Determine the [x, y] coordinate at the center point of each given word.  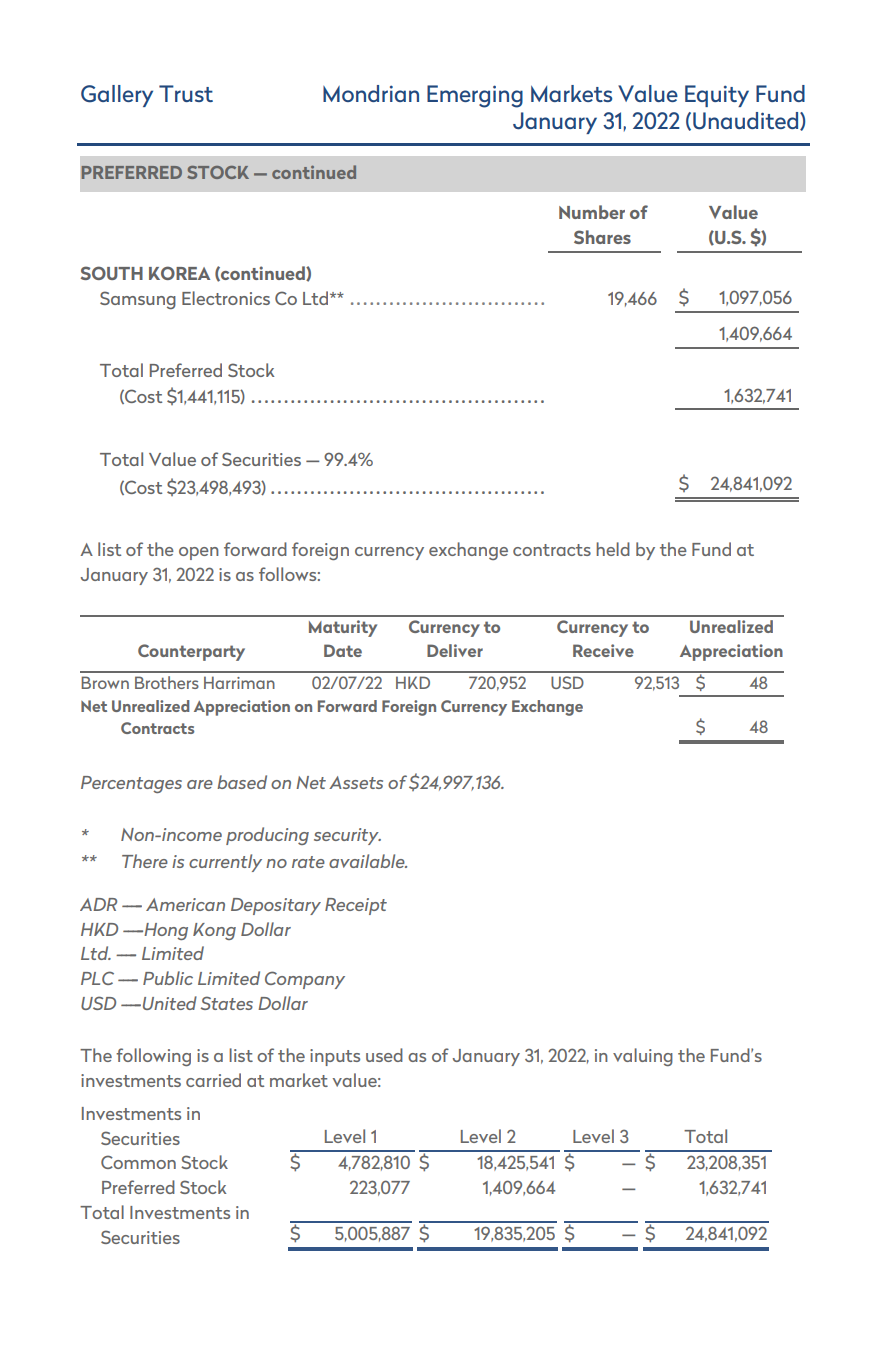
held [613, 549]
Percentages [131, 784]
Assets [356, 782]
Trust [186, 93]
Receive [603, 650]
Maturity [343, 628]
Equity [717, 96]
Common [138, 1162]
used [384, 1055]
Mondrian [371, 93]
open [199, 553]
